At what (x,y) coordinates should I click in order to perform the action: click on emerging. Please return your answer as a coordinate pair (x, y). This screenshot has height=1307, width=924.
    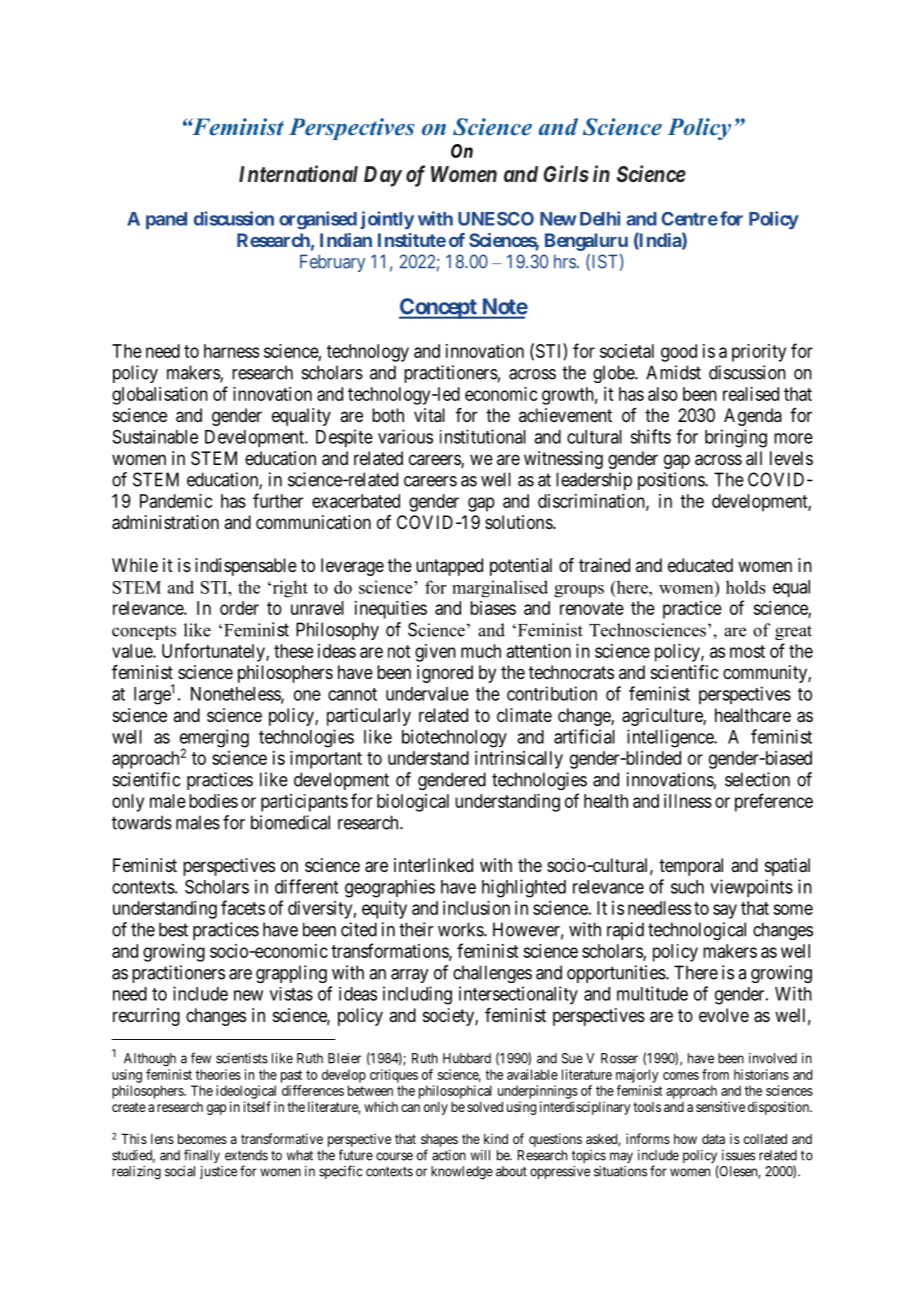
    Looking at the image, I should click on (214, 739).
